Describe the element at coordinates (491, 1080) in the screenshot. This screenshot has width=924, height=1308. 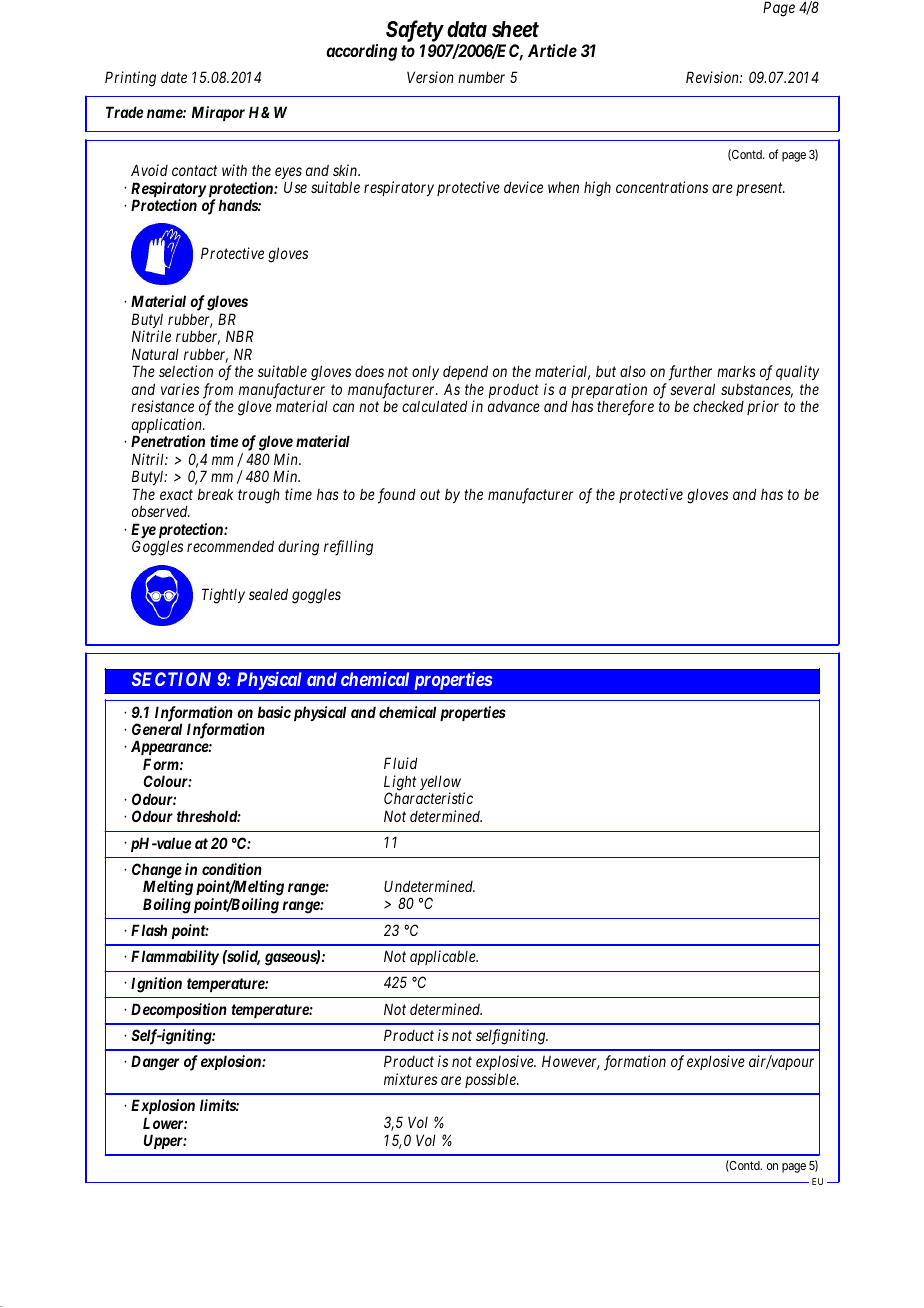
I see `possible` at that location.
